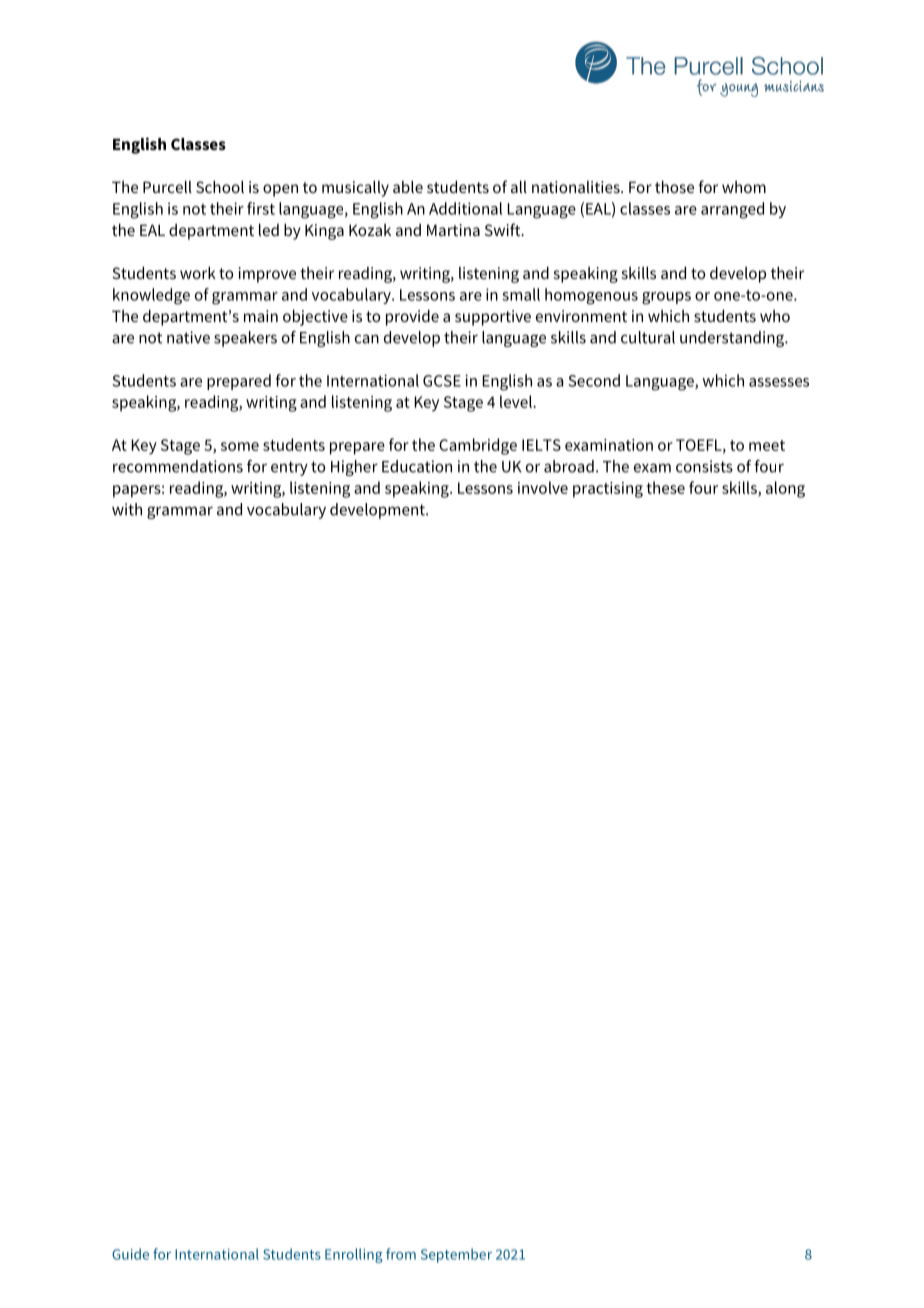 The image size is (924, 1308). I want to click on Guide, so click(130, 1254).
